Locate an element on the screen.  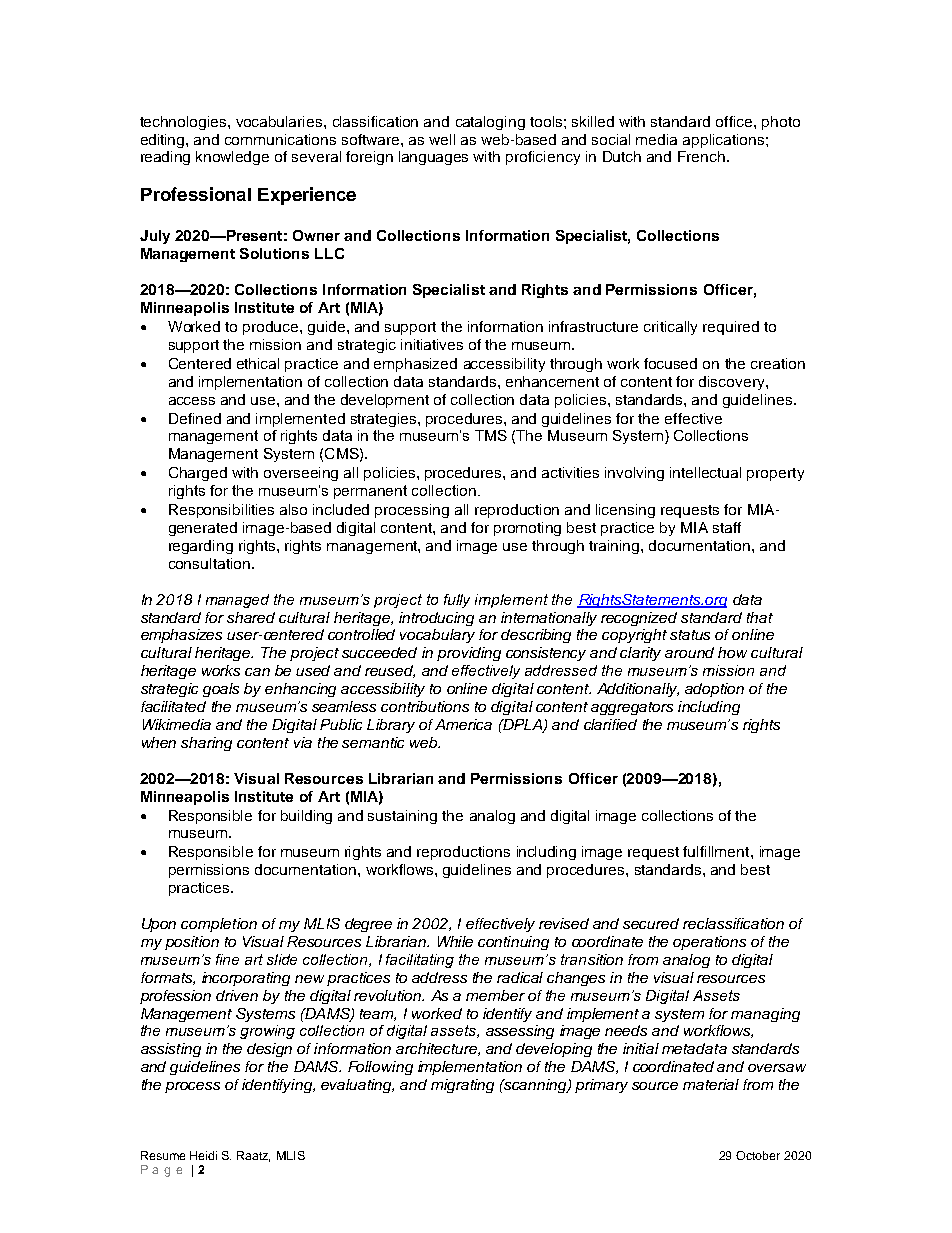
fulfillment is located at coordinates (717, 851).
